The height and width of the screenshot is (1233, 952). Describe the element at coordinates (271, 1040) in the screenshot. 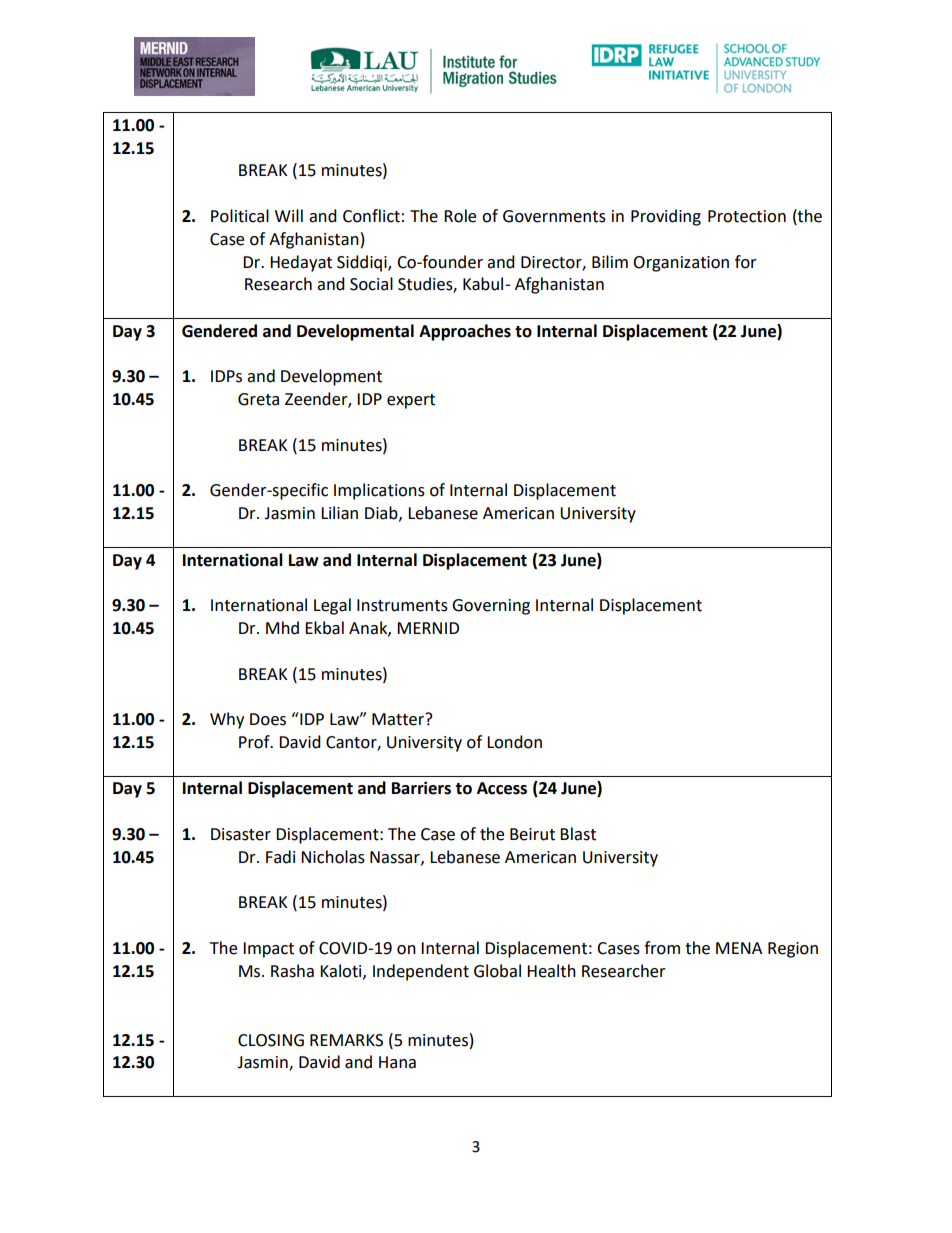

I see `CLOSING` at that location.
